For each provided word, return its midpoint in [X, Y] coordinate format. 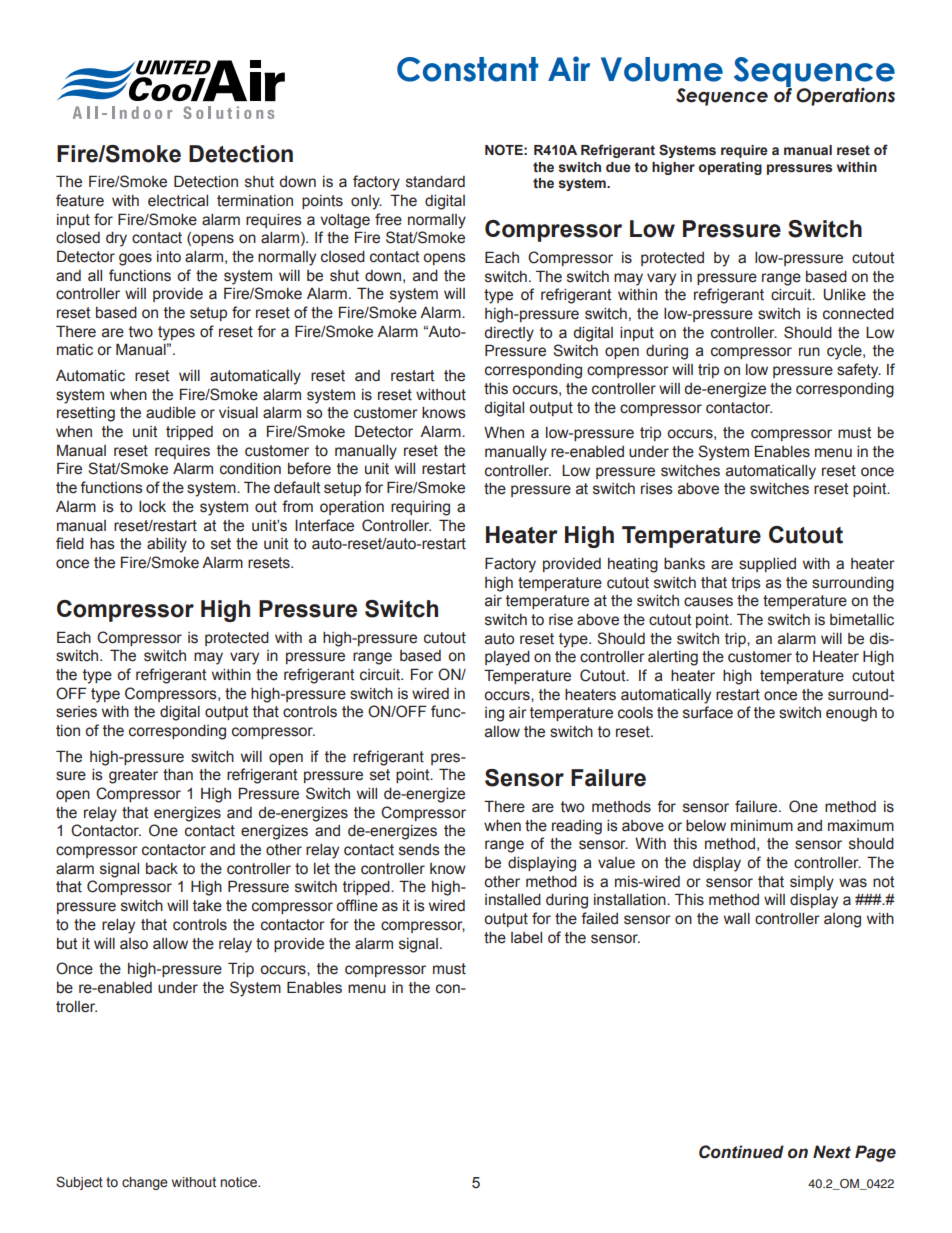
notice [240, 1182]
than [178, 775]
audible [171, 413]
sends [419, 850]
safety [859, 371]
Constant [467, 69]
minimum [762, 826]
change [145, 1183]
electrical [178, 201]
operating [730, 168]
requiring [420, 508]
